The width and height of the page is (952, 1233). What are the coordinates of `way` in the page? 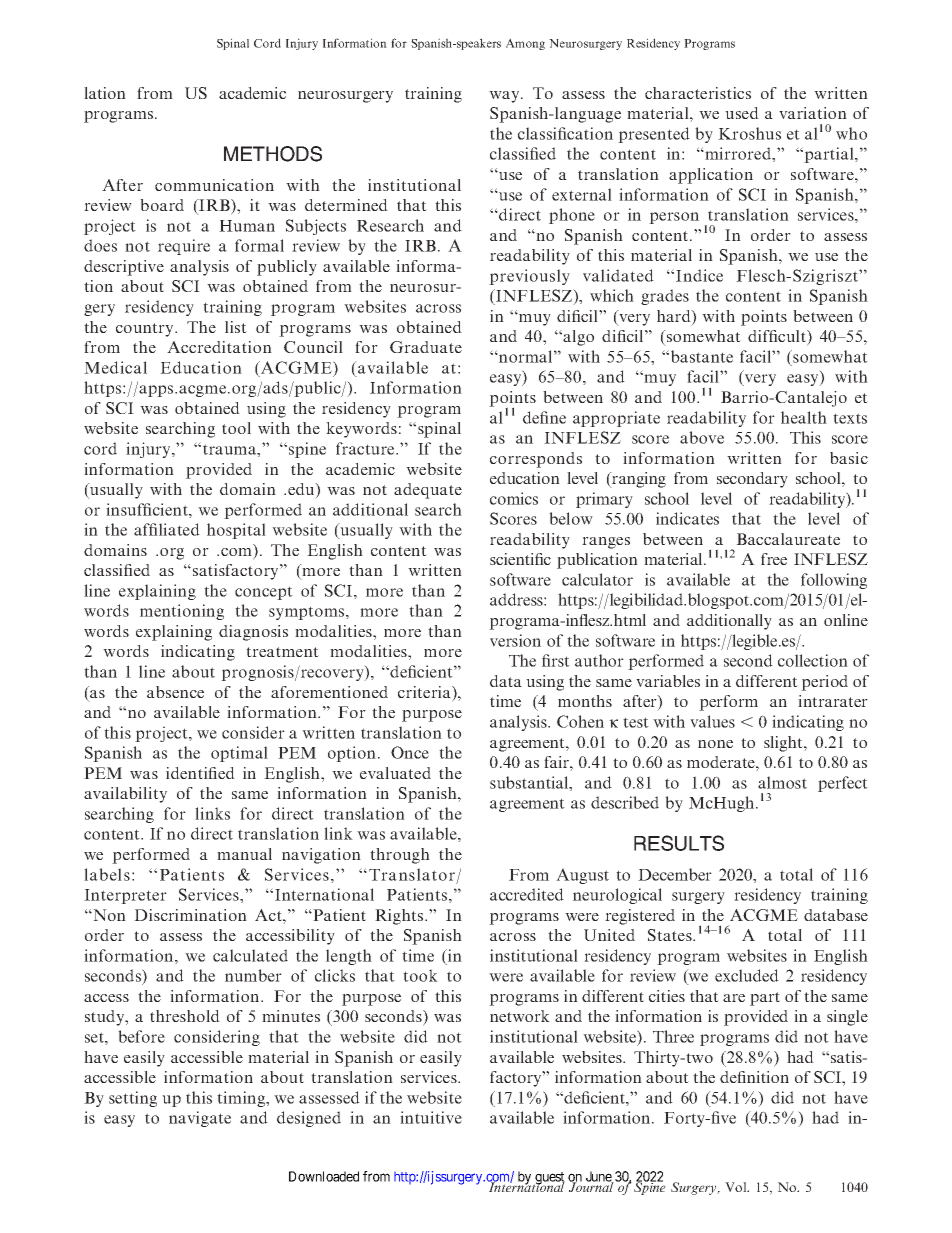 It's located at (505, 97).
